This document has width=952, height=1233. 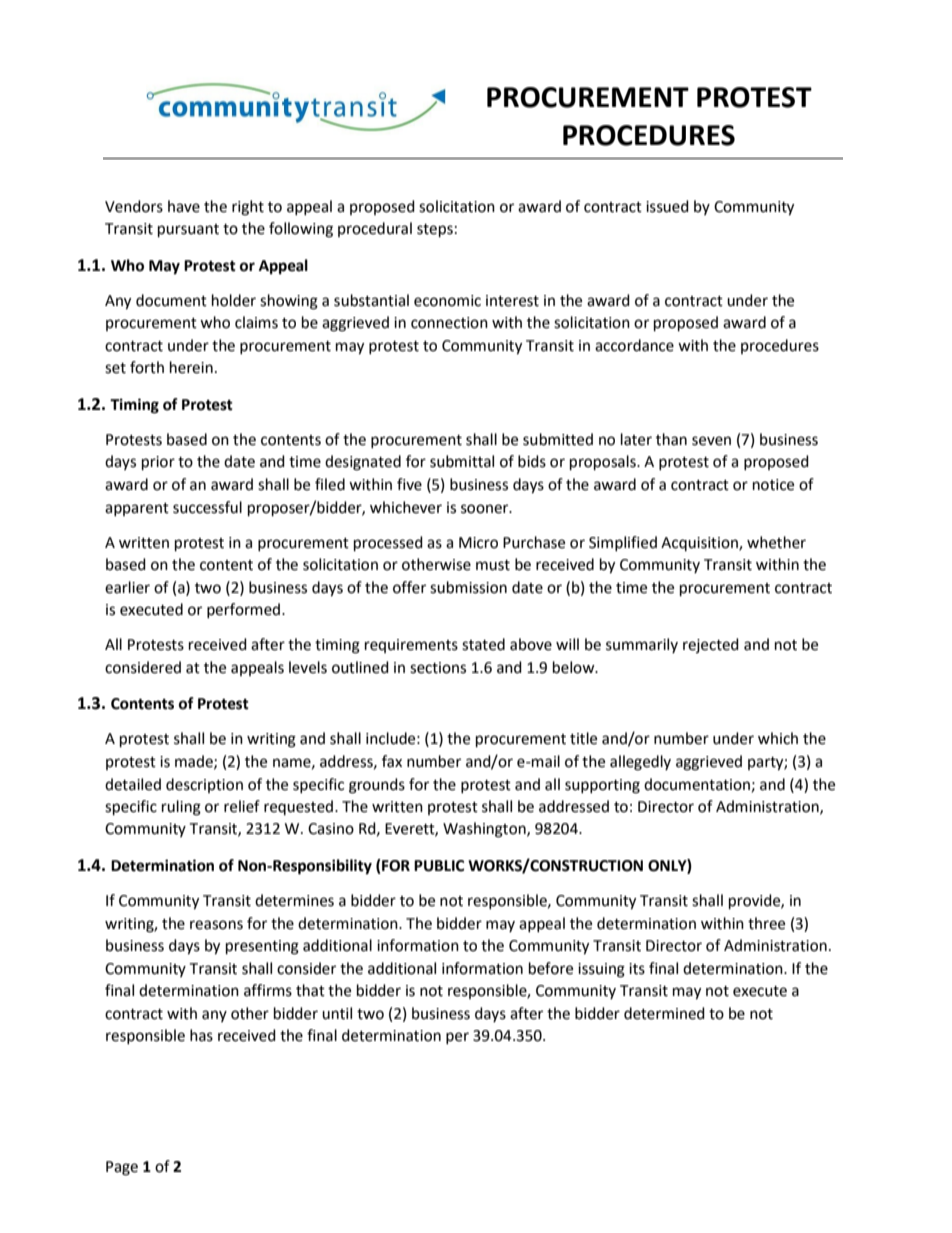 I want to click on Page, so click(x=122, y=1168).
